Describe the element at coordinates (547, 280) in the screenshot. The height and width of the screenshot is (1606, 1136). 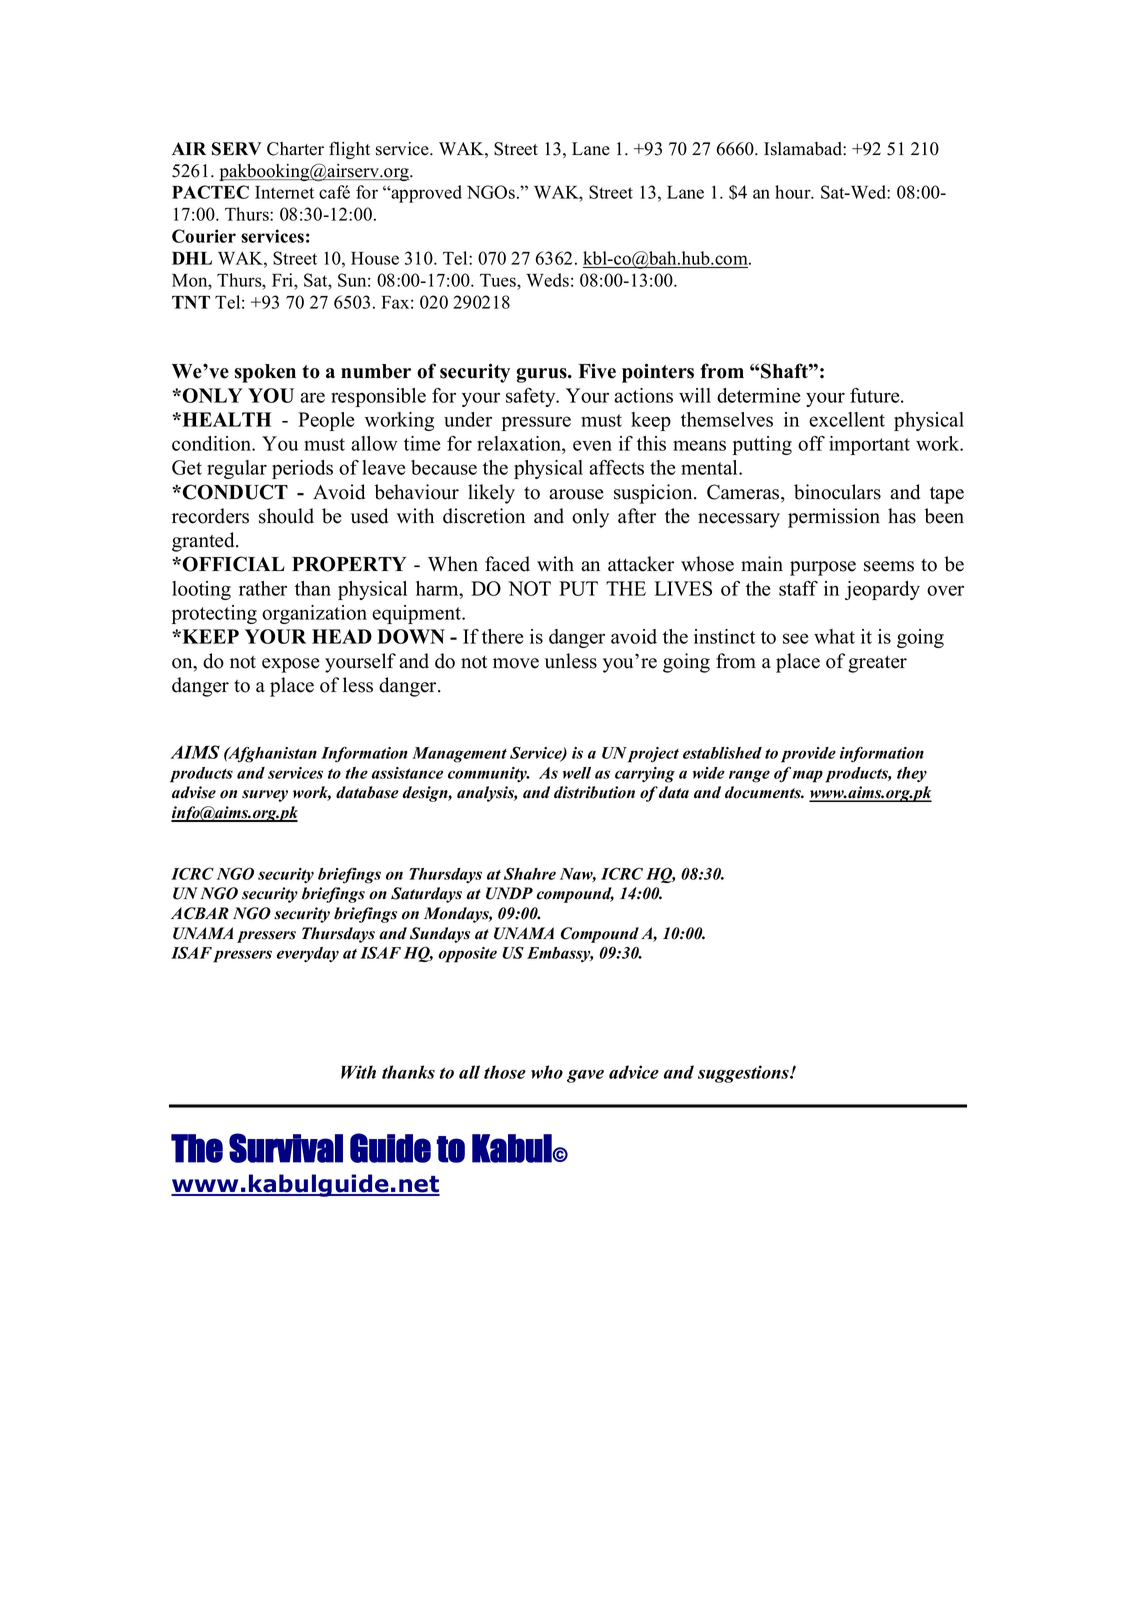
I see `Weds` at that location.
